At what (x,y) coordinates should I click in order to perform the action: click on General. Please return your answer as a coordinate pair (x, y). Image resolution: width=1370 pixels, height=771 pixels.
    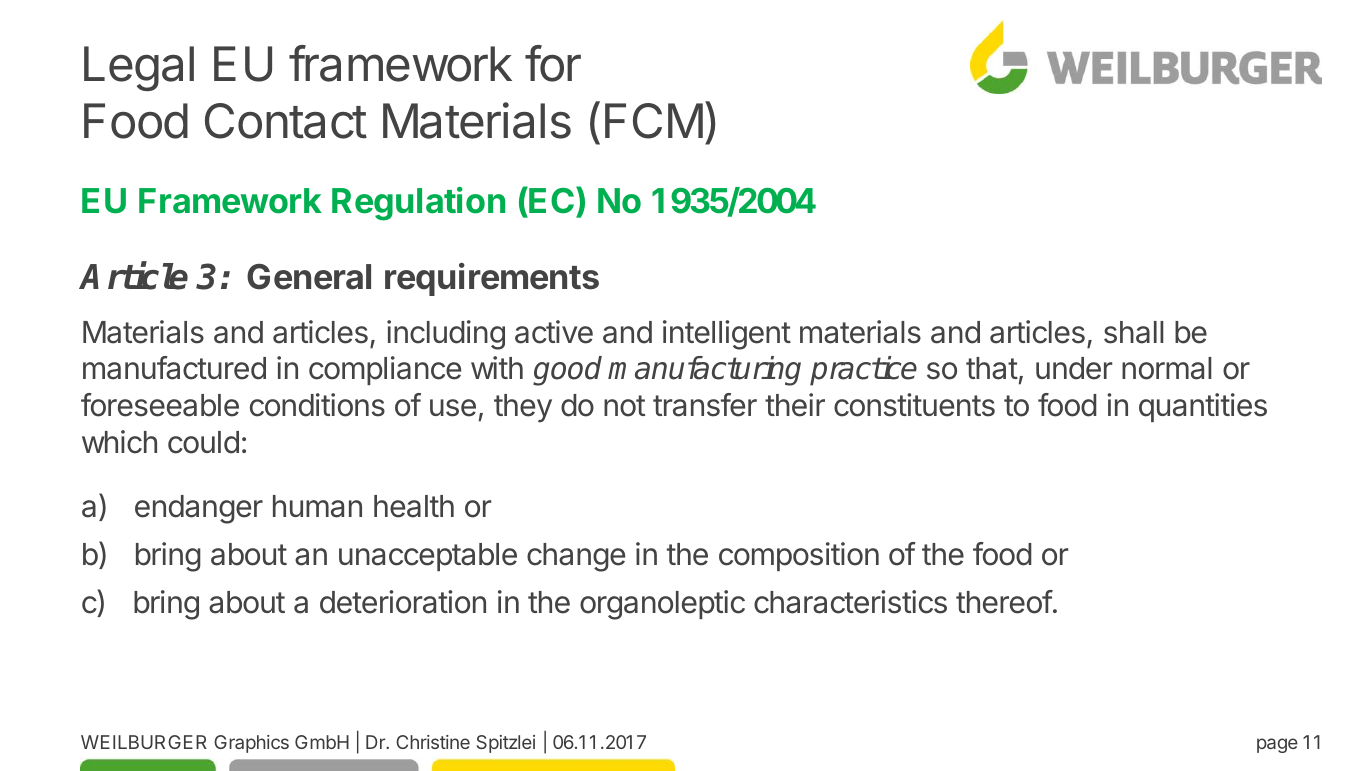
    Looking at the image, I should click on (309, 277).
